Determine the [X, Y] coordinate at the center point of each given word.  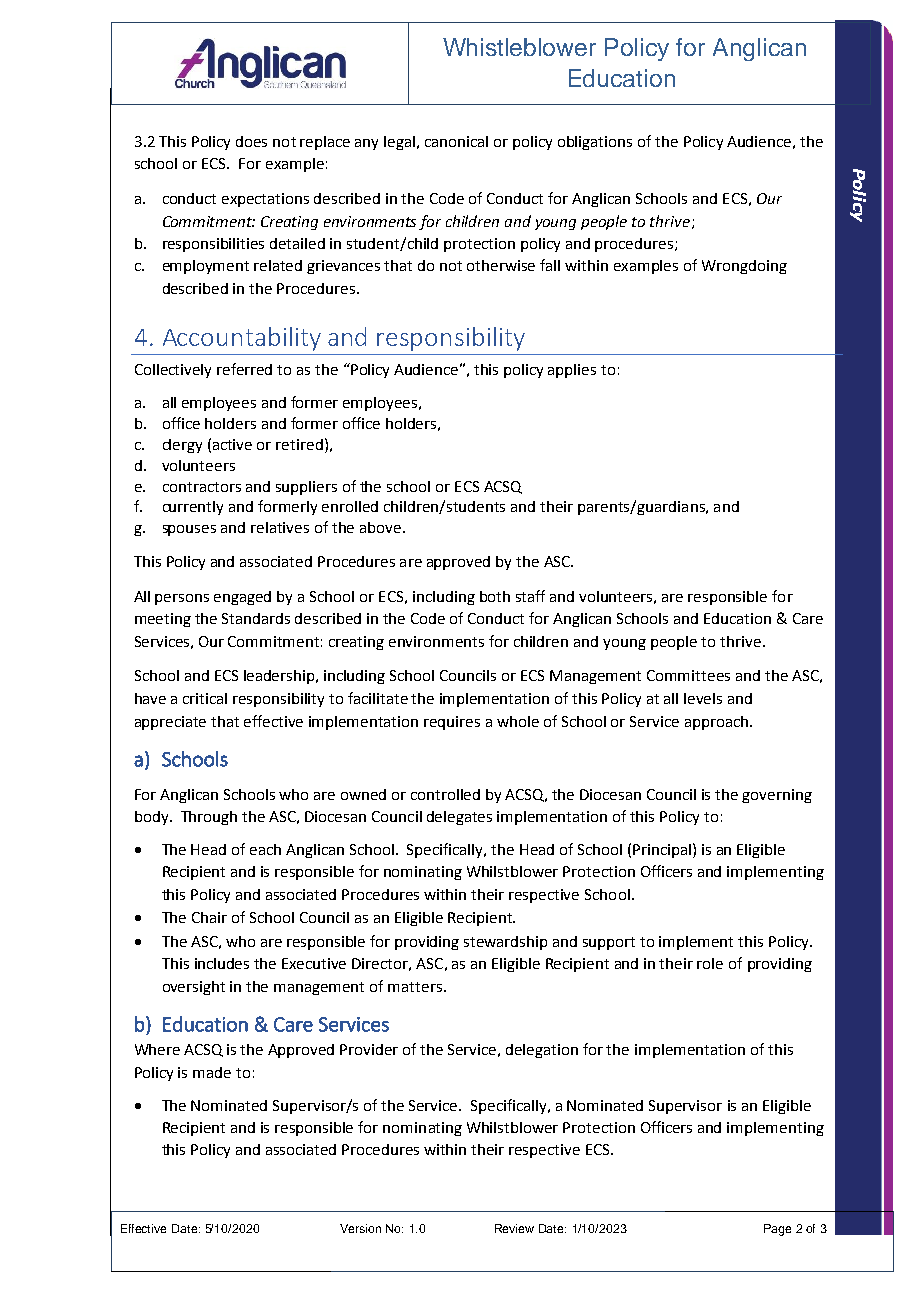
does [251, 141]
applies [572, 371]
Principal [662, 851]
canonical [456, 141]
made [212, 1072]
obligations [595, 143]
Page [777, 1230]
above [380, 527]
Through [209, 818]
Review [514, 1228]
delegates [459, 818]
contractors [202, 487]
